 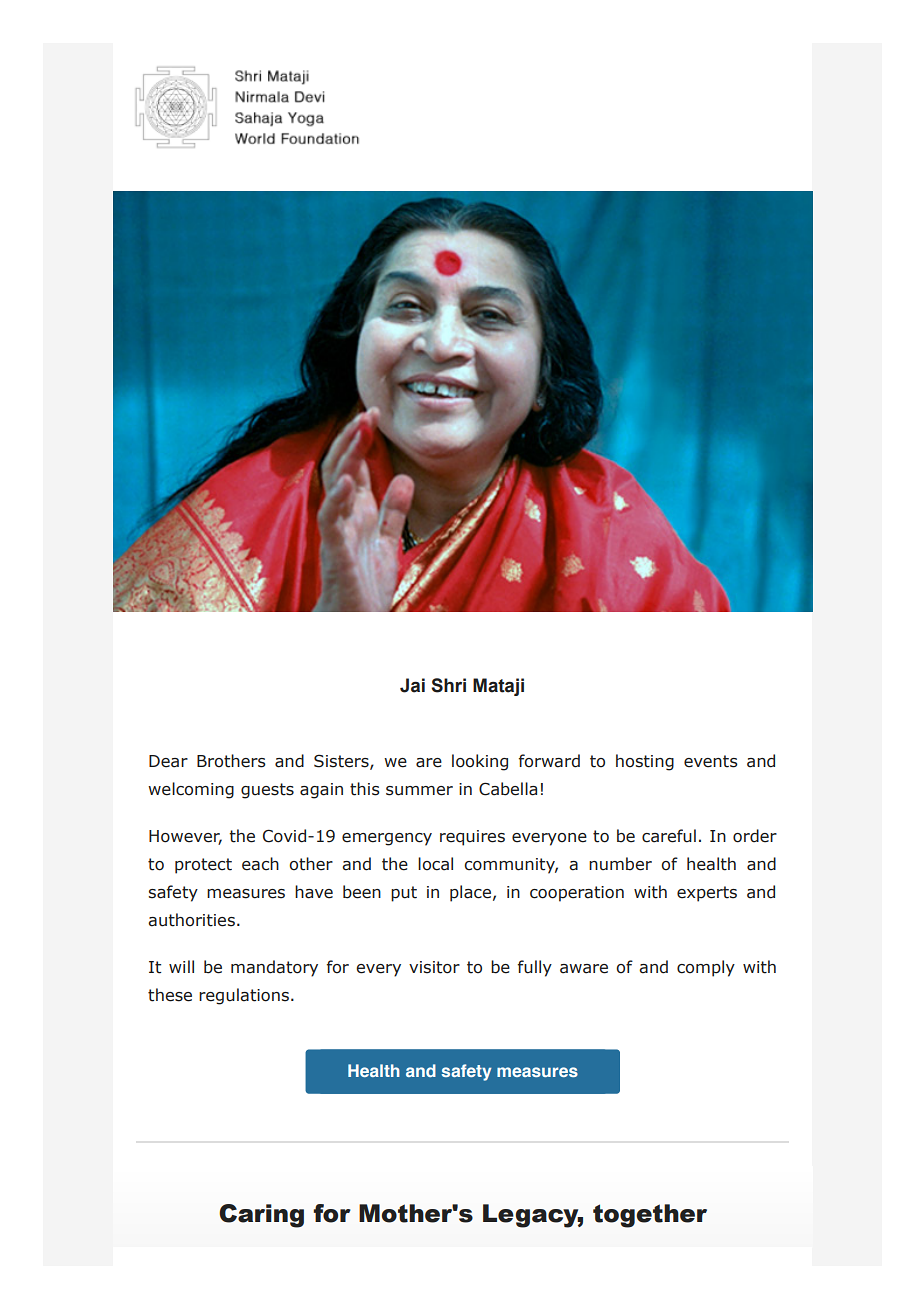 I want to click on experts, so click(x=707, y=894).
